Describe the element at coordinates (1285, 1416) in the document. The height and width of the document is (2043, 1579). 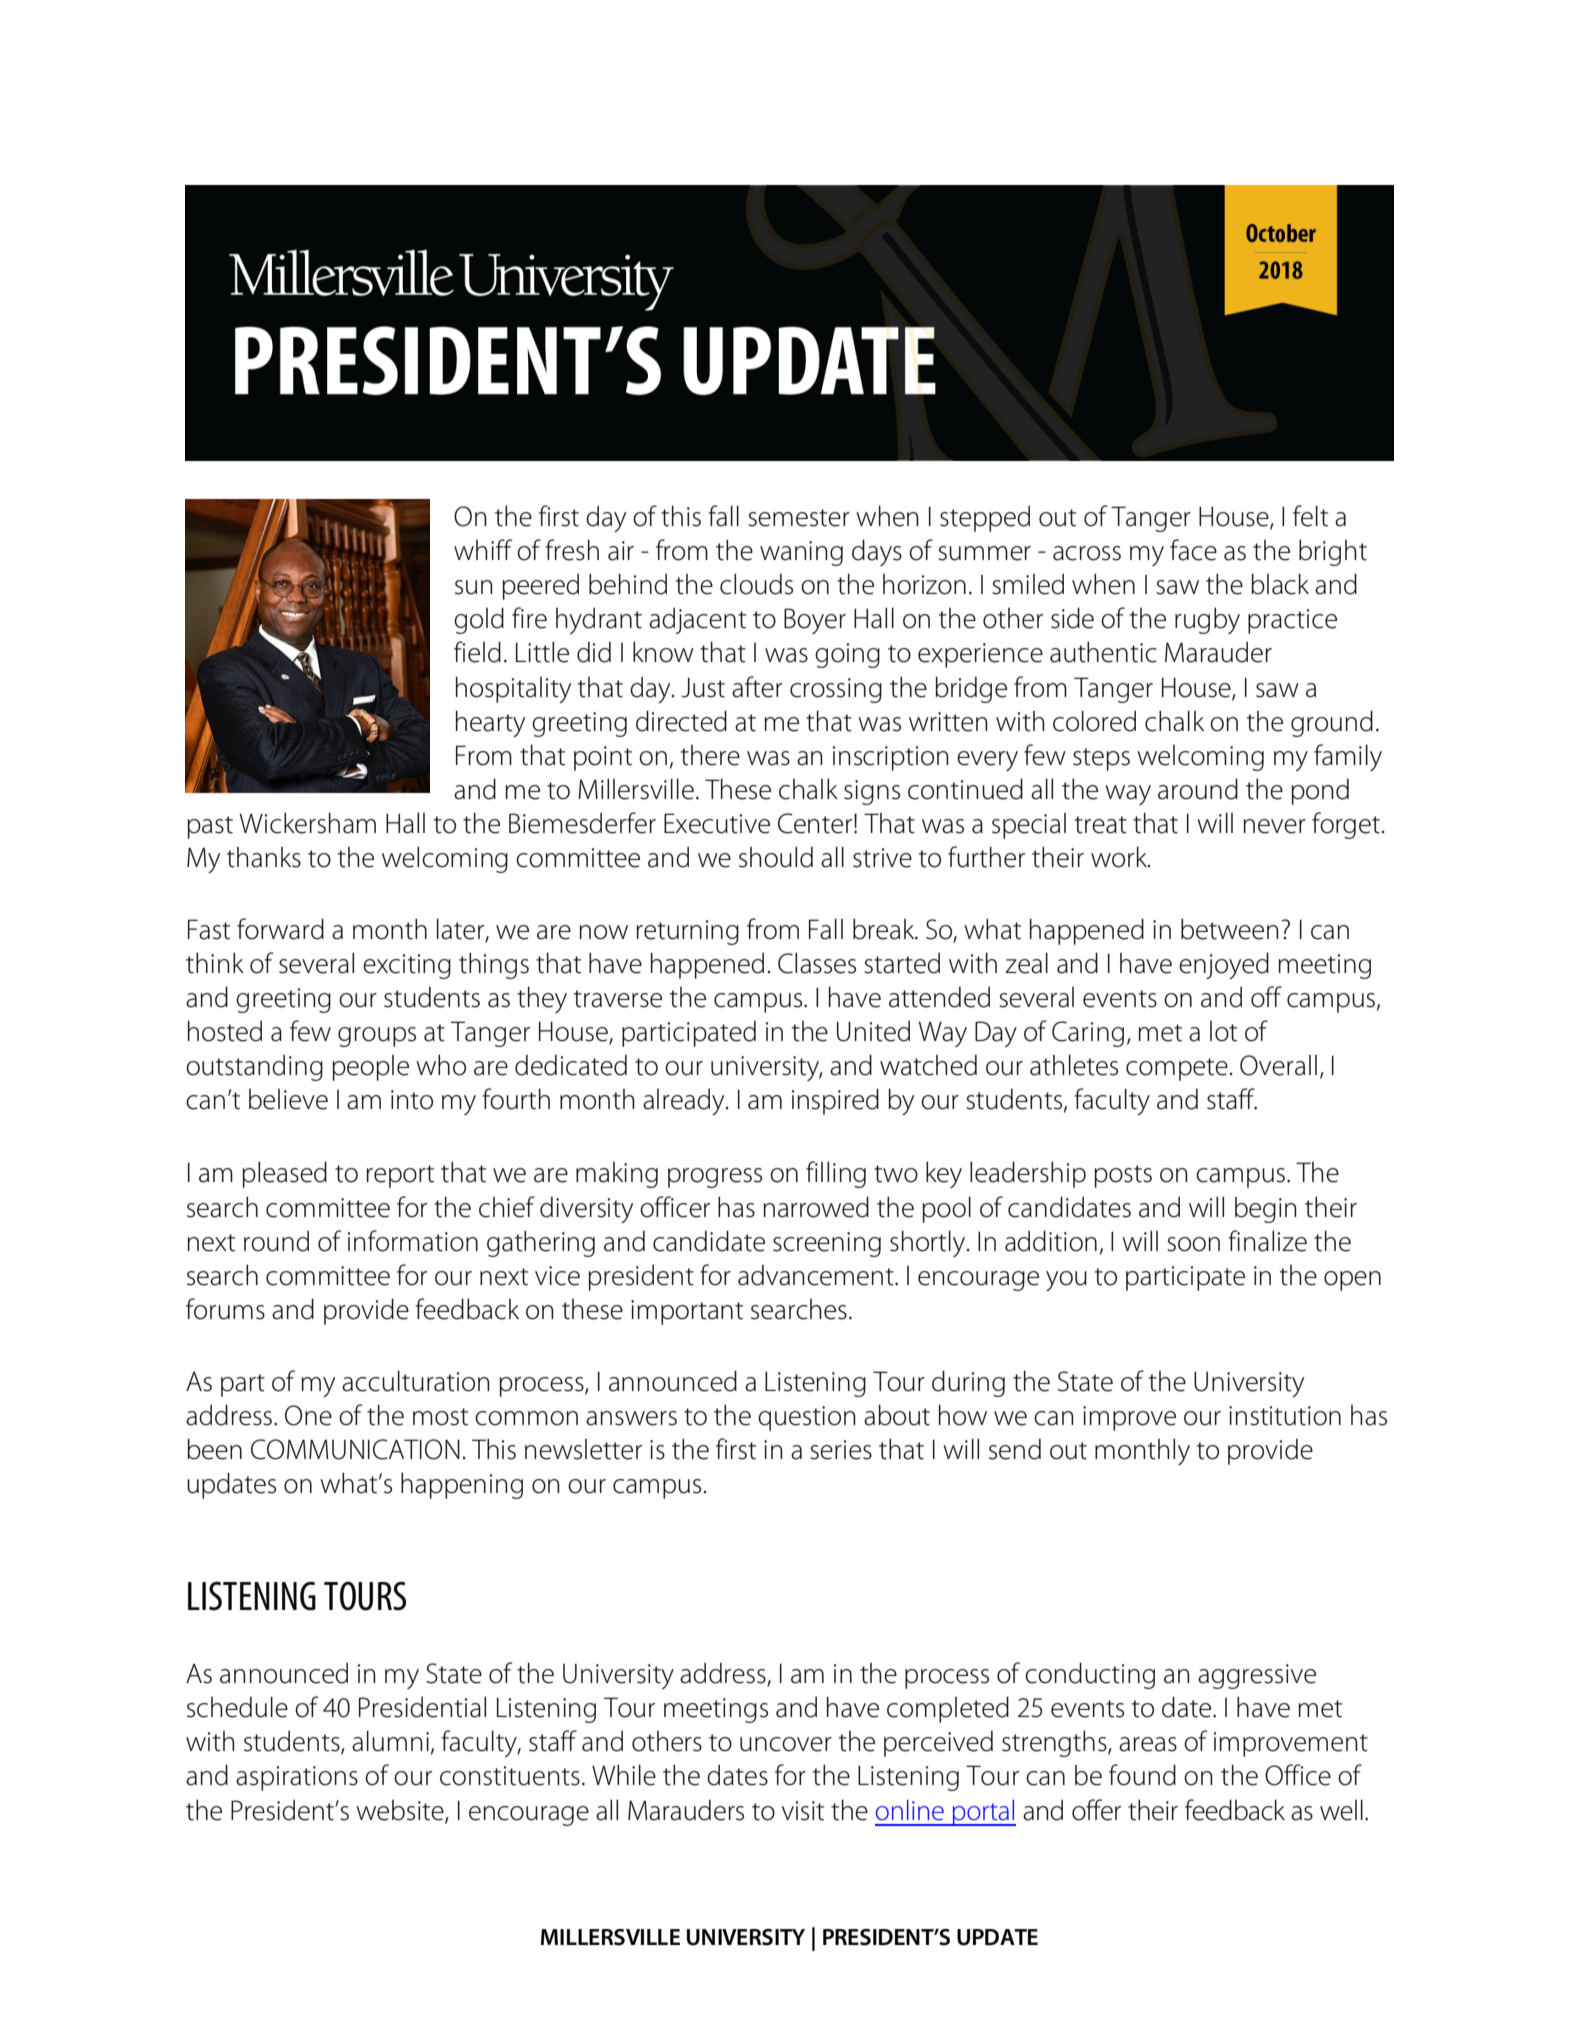
I see `institution` at that location.
